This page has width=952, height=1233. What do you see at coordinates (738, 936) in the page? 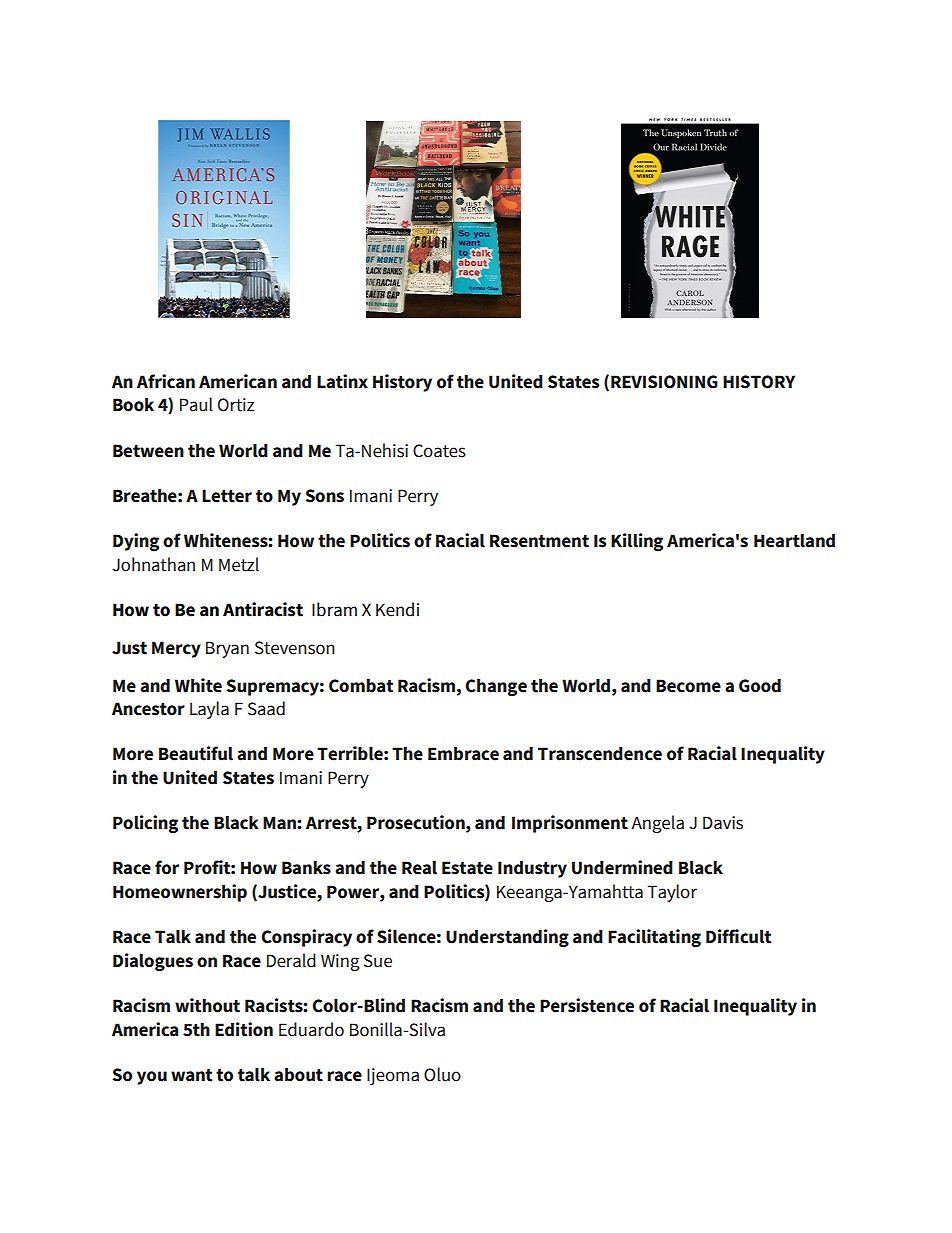
I see `Difficult` at bounding box center [738, 936].
